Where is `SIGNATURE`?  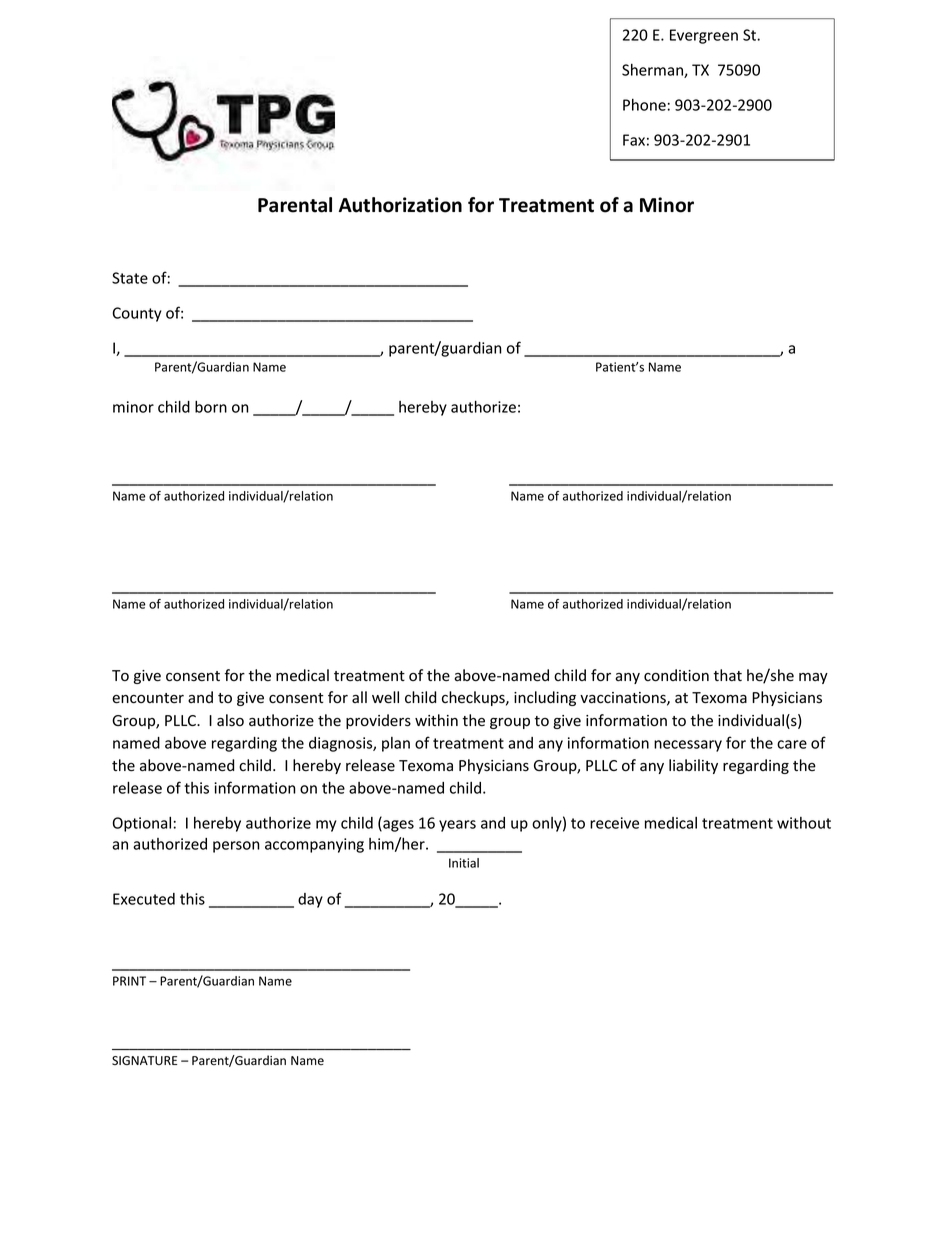 SIGNATURE is located at coordinates (144, 1060).
